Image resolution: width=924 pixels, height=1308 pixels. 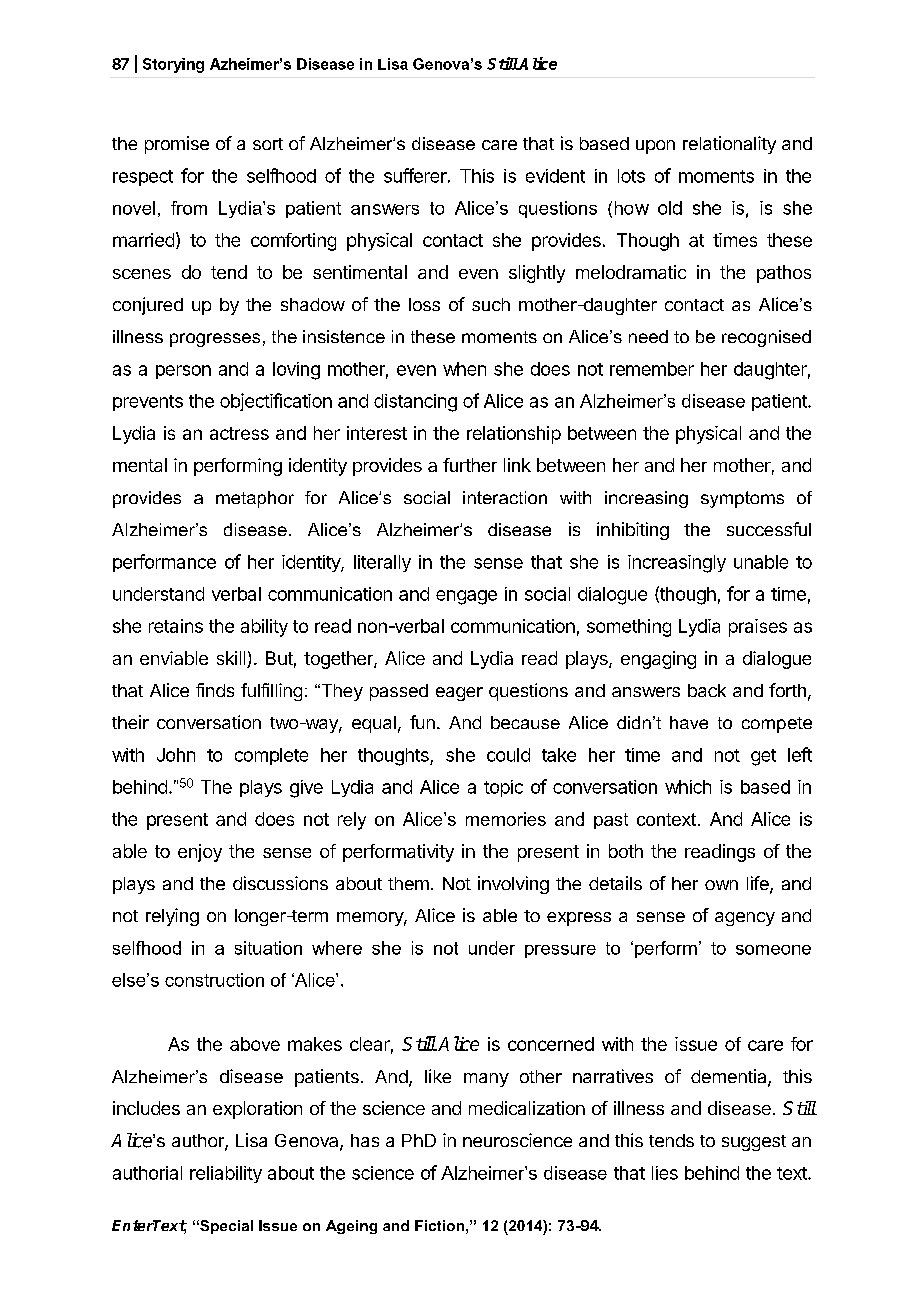 I want to click on finds, so click(x=215, y=690).
